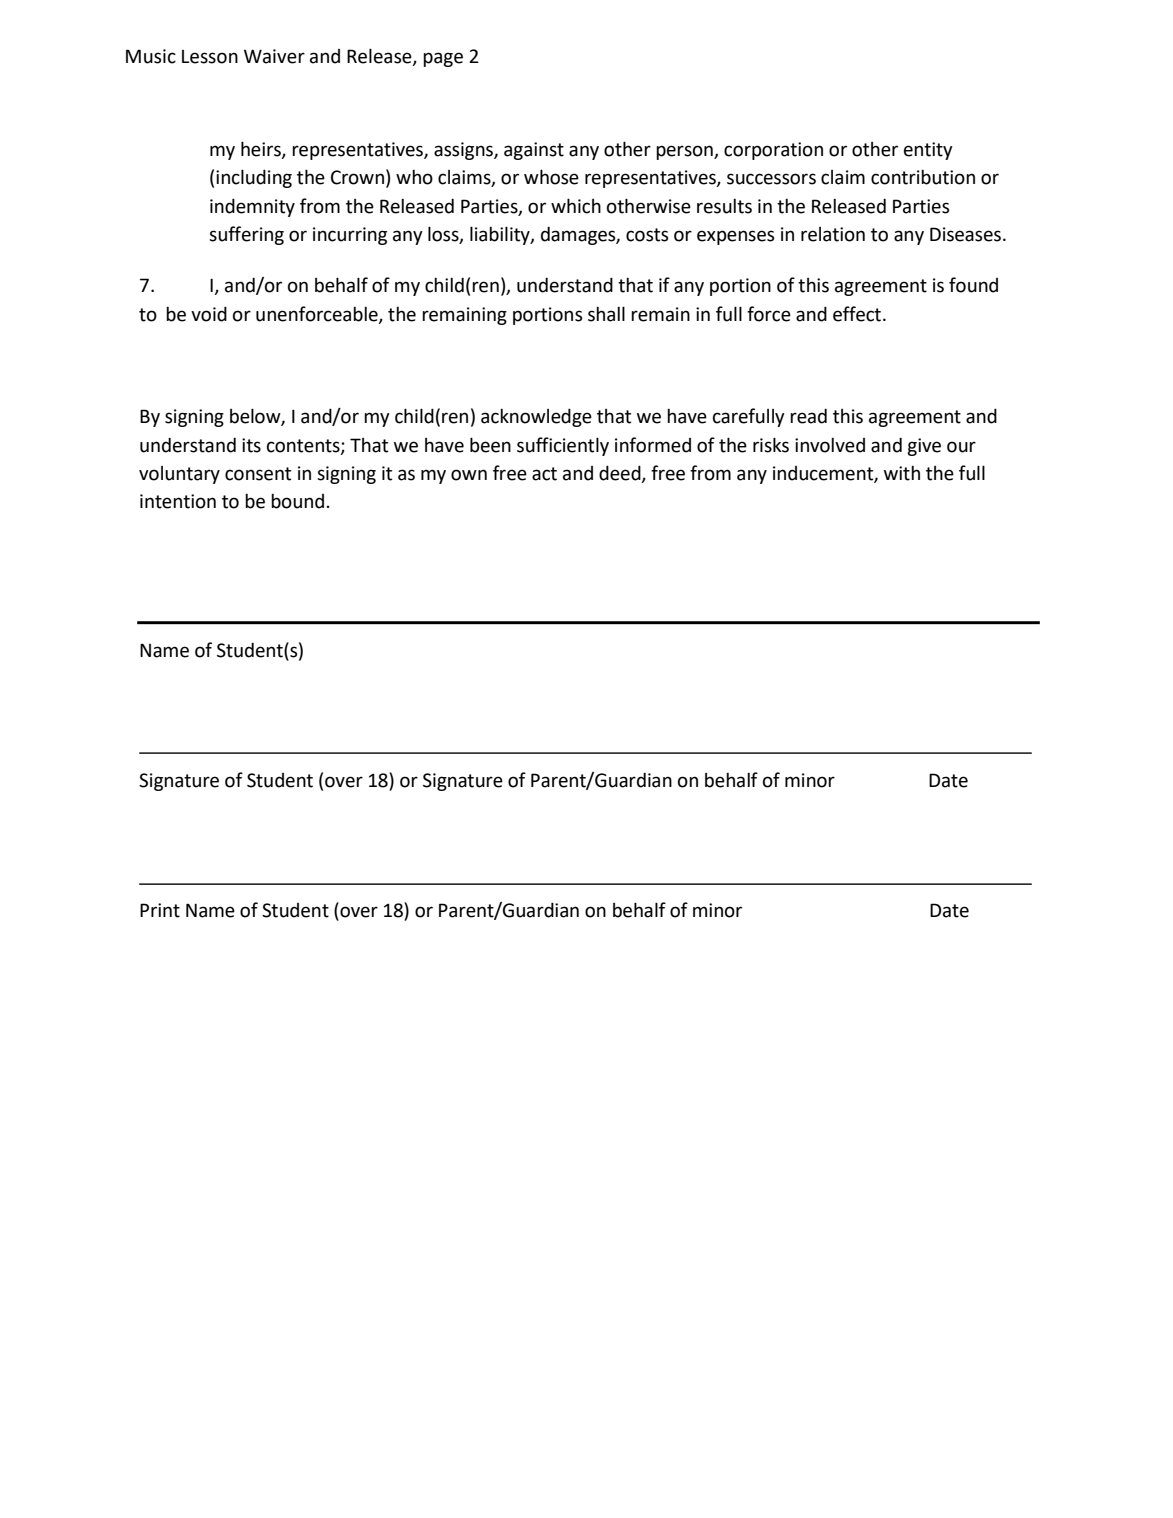  What do you see at coordinates (209, 314) in the document?
I see `void` at bounding box center [209, 314].
